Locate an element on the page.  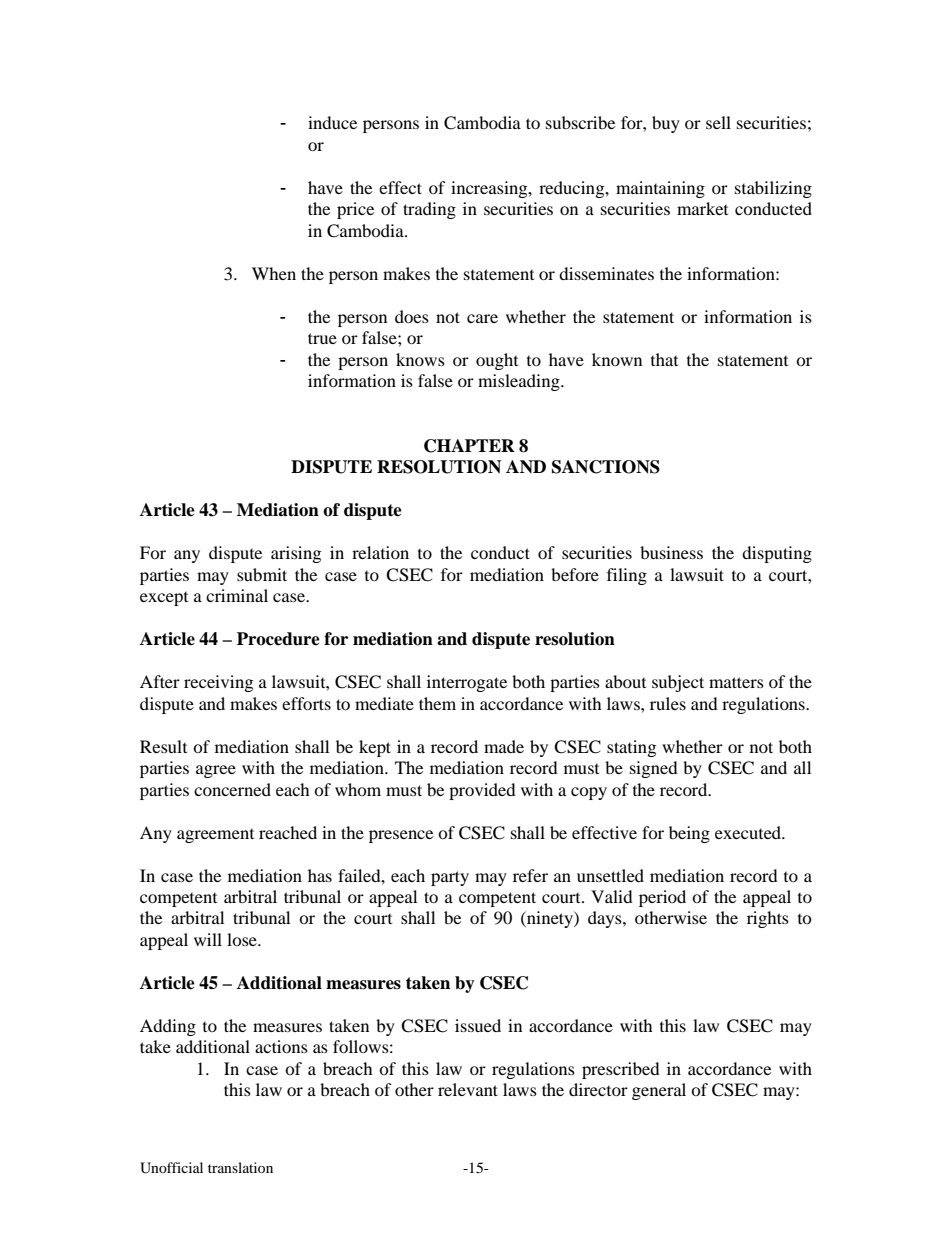
induce is located at coordinates (332, 122).
